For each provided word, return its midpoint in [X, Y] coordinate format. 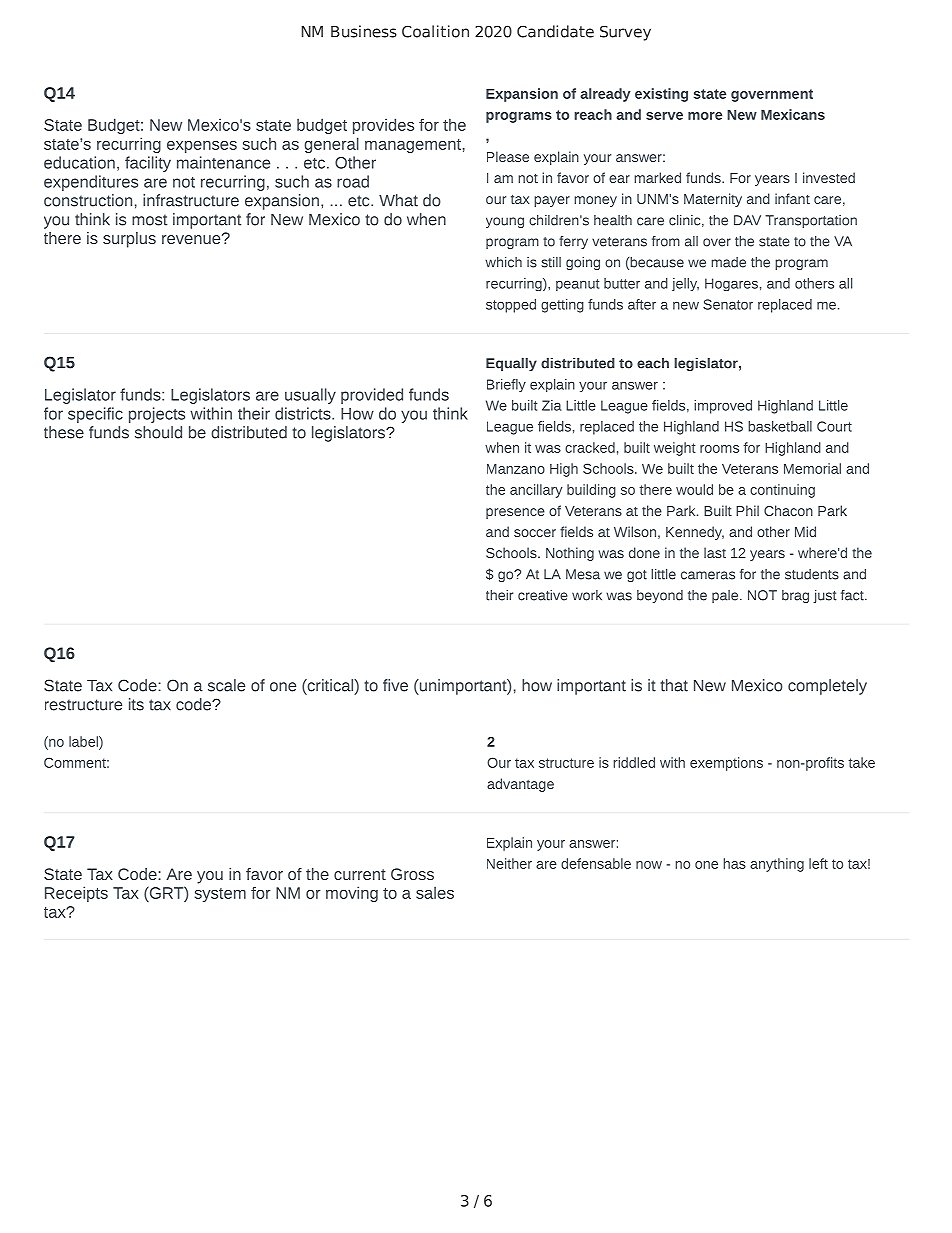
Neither [509, 863]
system [220, 895]
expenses [202, 147]
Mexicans [793, 114]
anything [777, 865]
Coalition [435, 31]
